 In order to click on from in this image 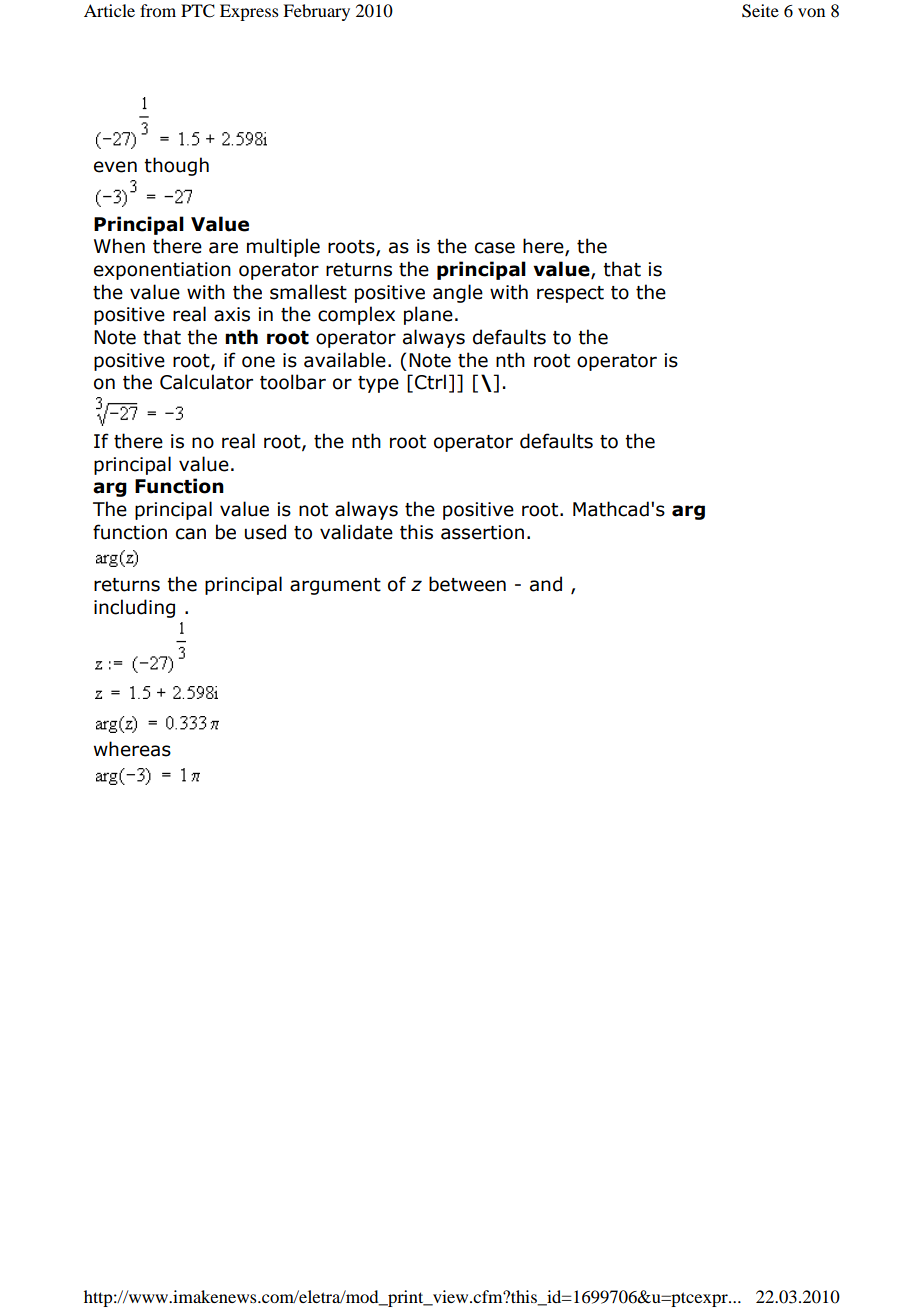, I will do `click(158, 10)`.
